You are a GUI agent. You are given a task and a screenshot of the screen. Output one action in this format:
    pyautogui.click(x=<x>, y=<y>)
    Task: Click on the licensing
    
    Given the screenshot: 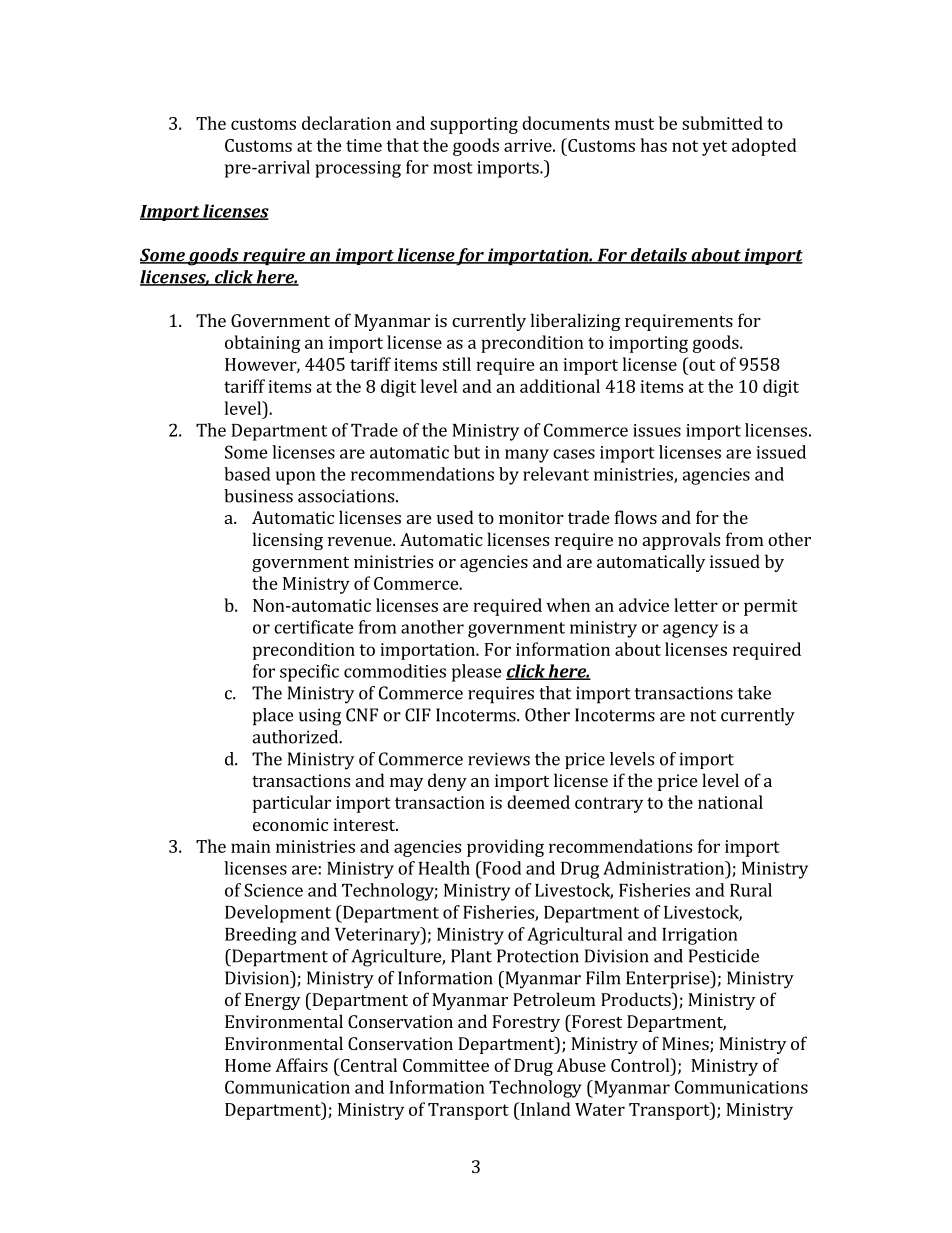 What is the action you would take?
    pyautogui.click(x=288, y=541)
